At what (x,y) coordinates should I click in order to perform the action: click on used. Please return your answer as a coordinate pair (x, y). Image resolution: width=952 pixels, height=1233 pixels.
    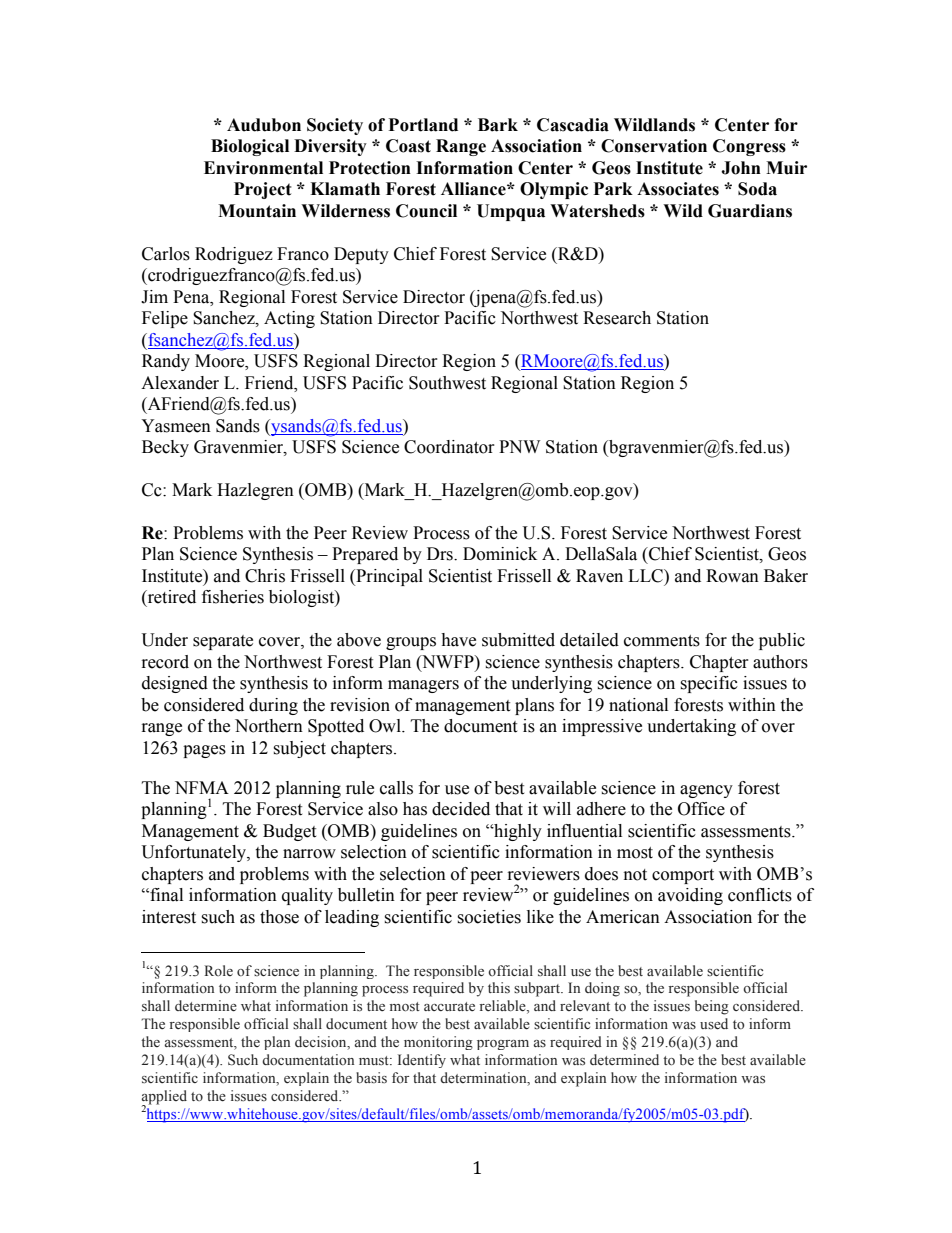
    Looking at the image, I should click on (714, 1024).
